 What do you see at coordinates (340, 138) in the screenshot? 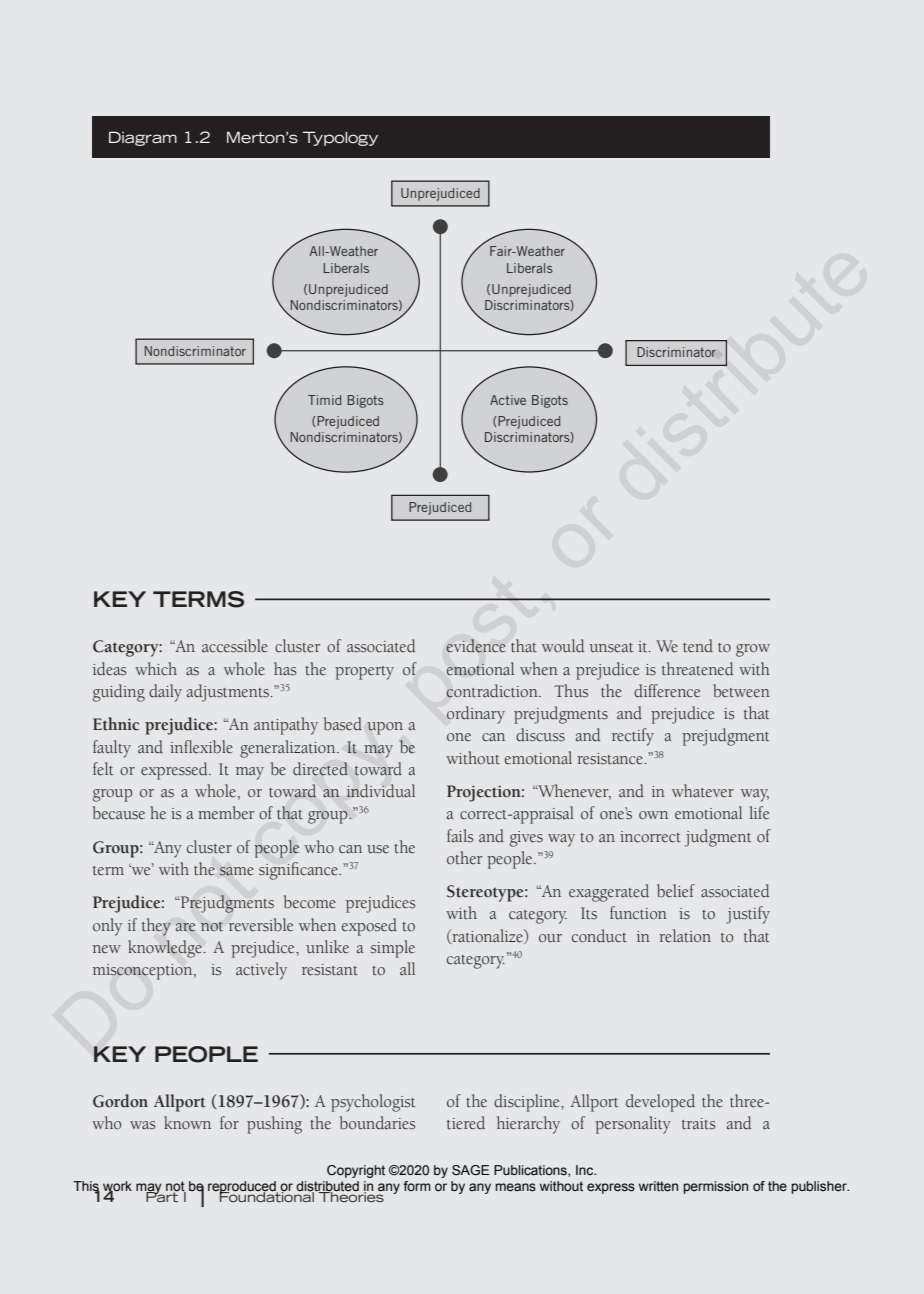
I see `Typology` at bounding box center [340, 138].
